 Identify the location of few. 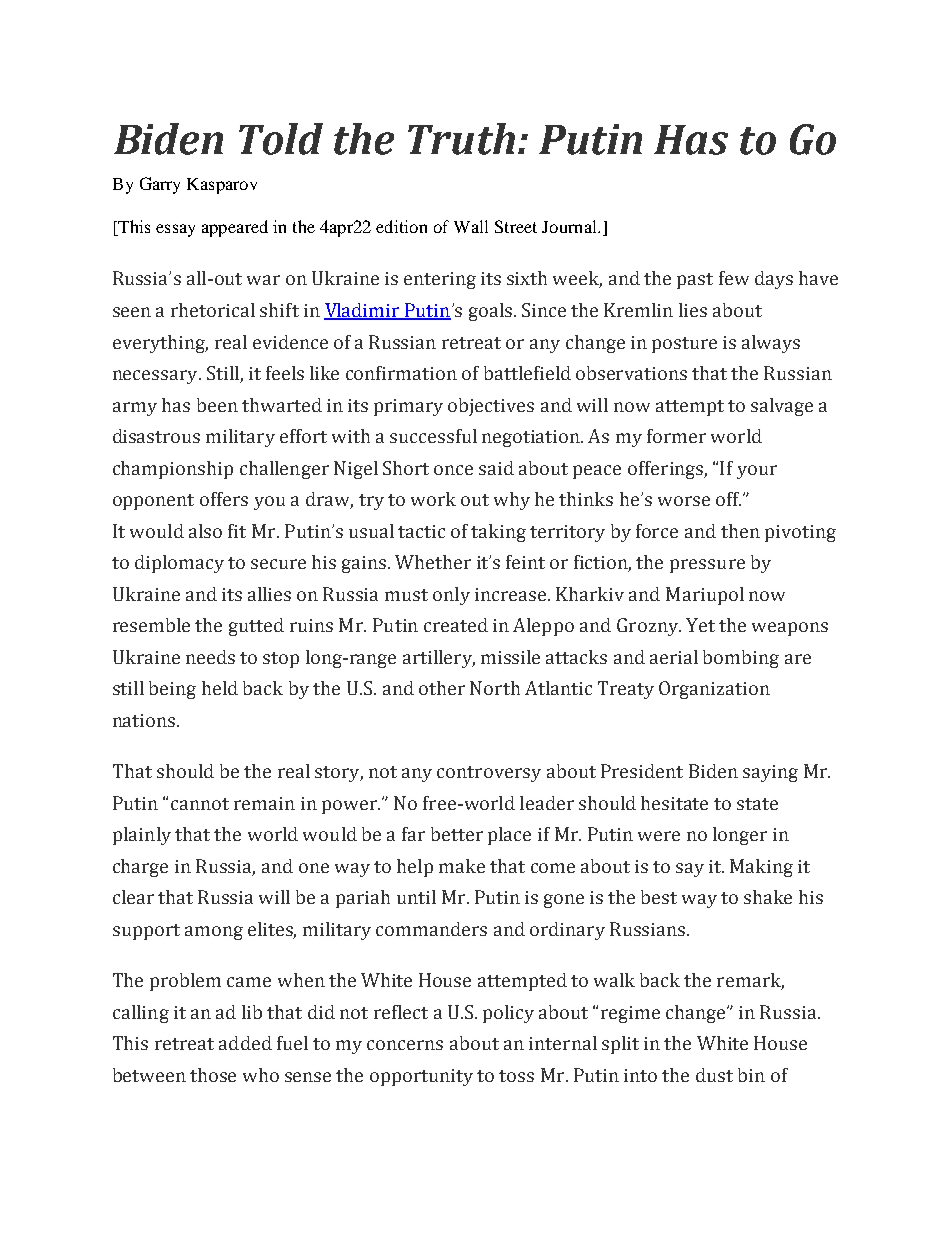
(734, 278).
